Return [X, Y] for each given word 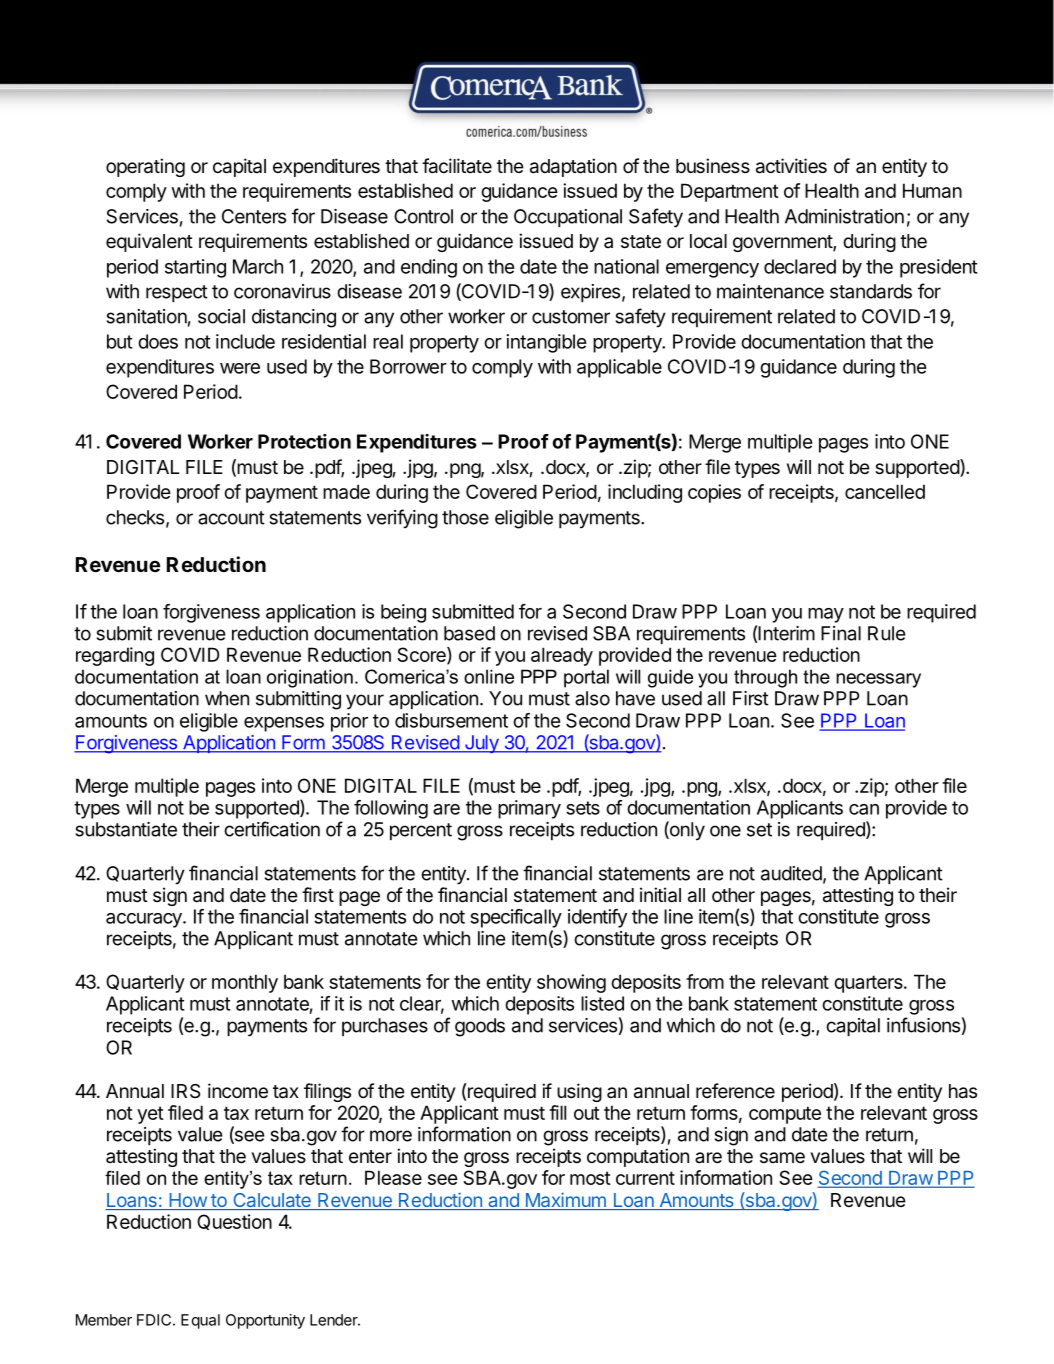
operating [145, 167]
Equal [200, 1321]
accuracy [145, 920]
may [826, 615]
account [231, 518]
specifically [516, 918]
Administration [844, 216]
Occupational [568, 218]
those [465, 517]
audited [791, 873]
